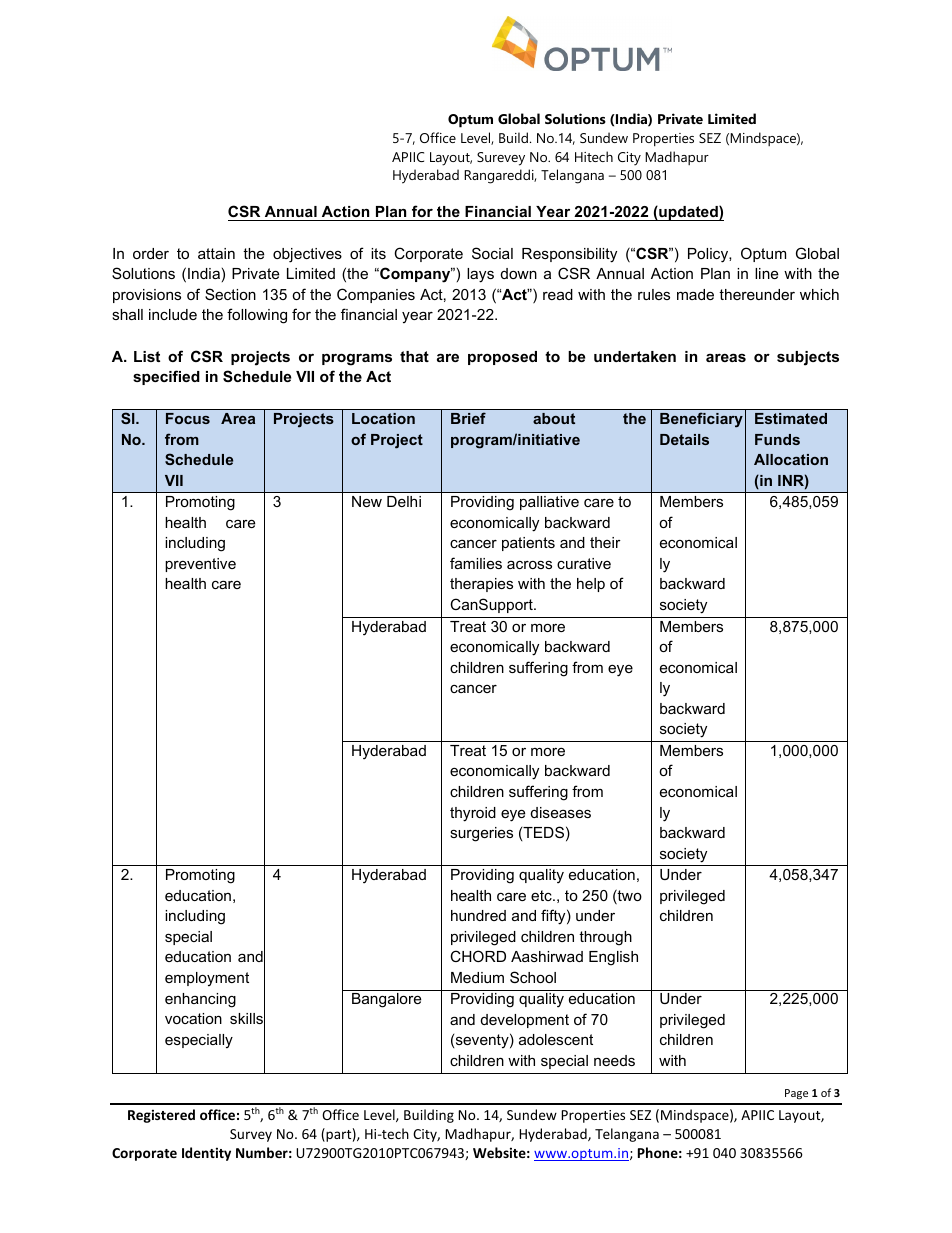 The width and height of the screenshot is (952, 1233). What do you see at coordinates (556, 1039) in the screenshot?
I see `adolescent` at bounding box center [556, 1039].
